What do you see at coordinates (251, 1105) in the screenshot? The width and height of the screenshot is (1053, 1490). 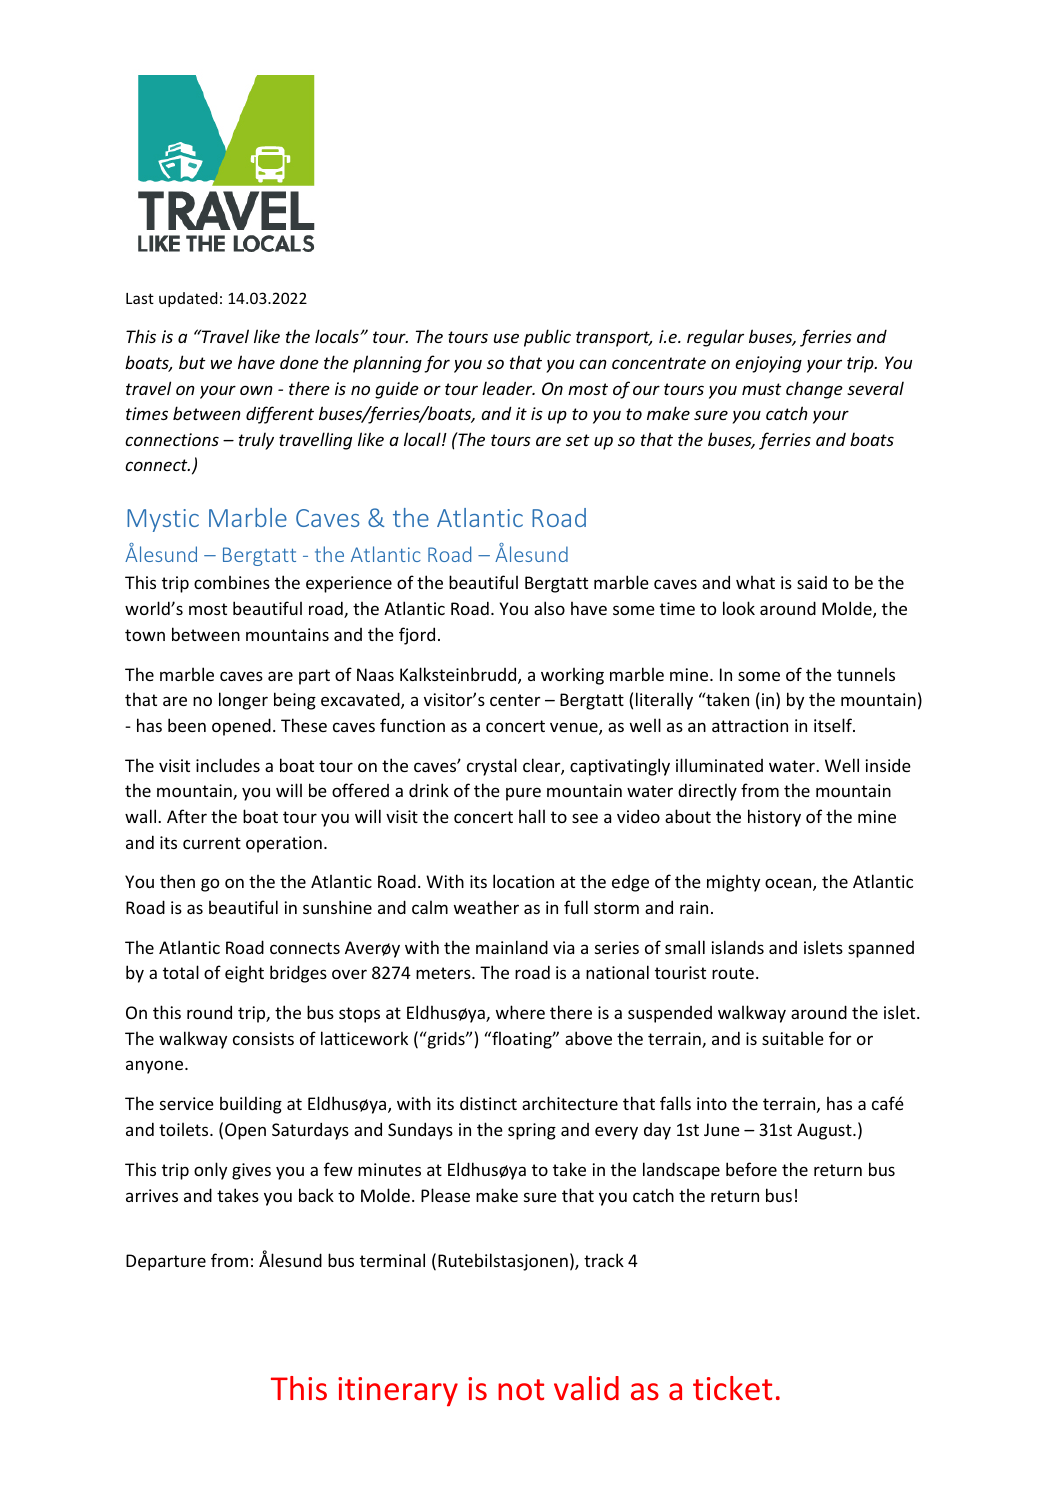 I see `building` at bounding box center [251, 1105].
